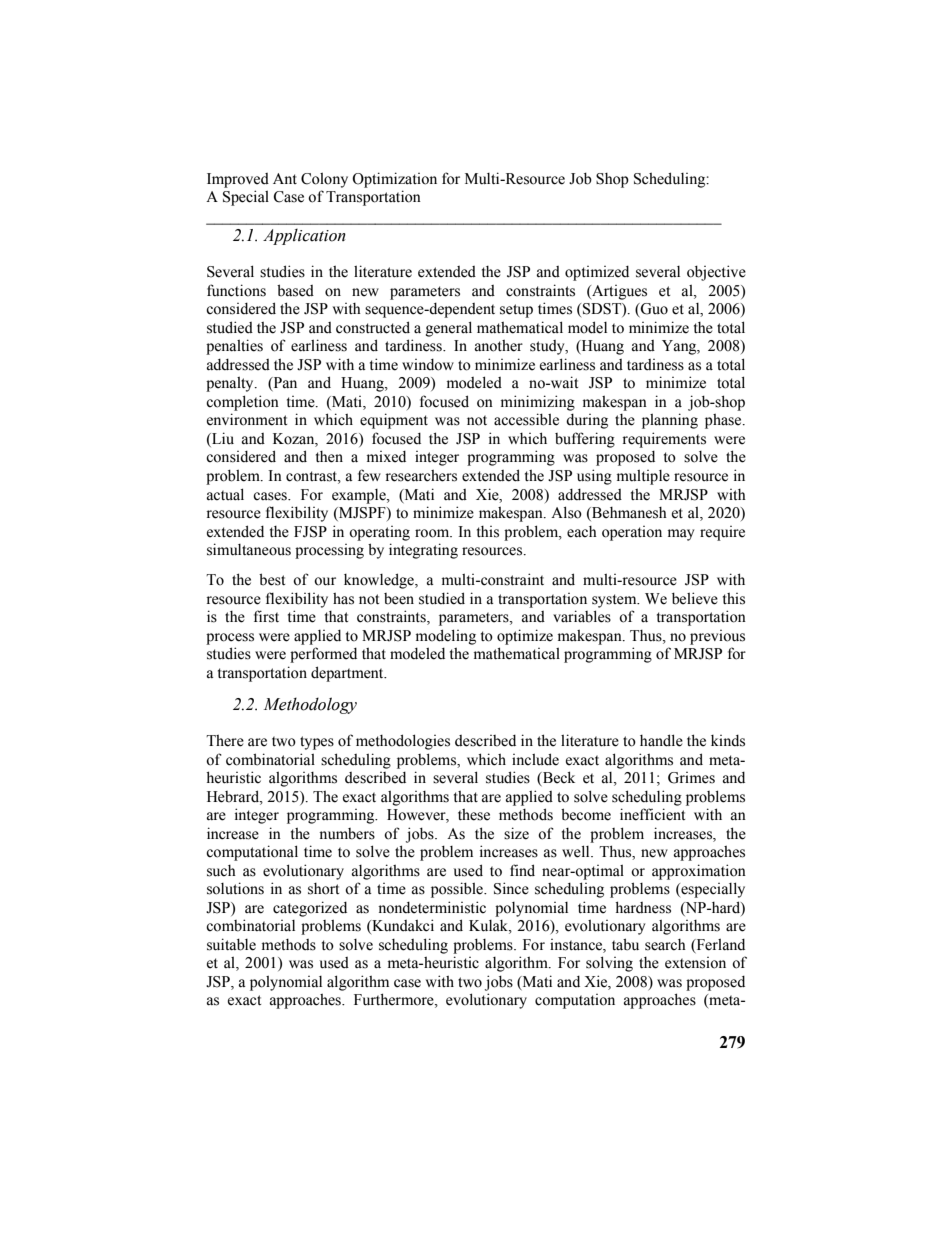  I want to click on integrating, so click(423, 551).
